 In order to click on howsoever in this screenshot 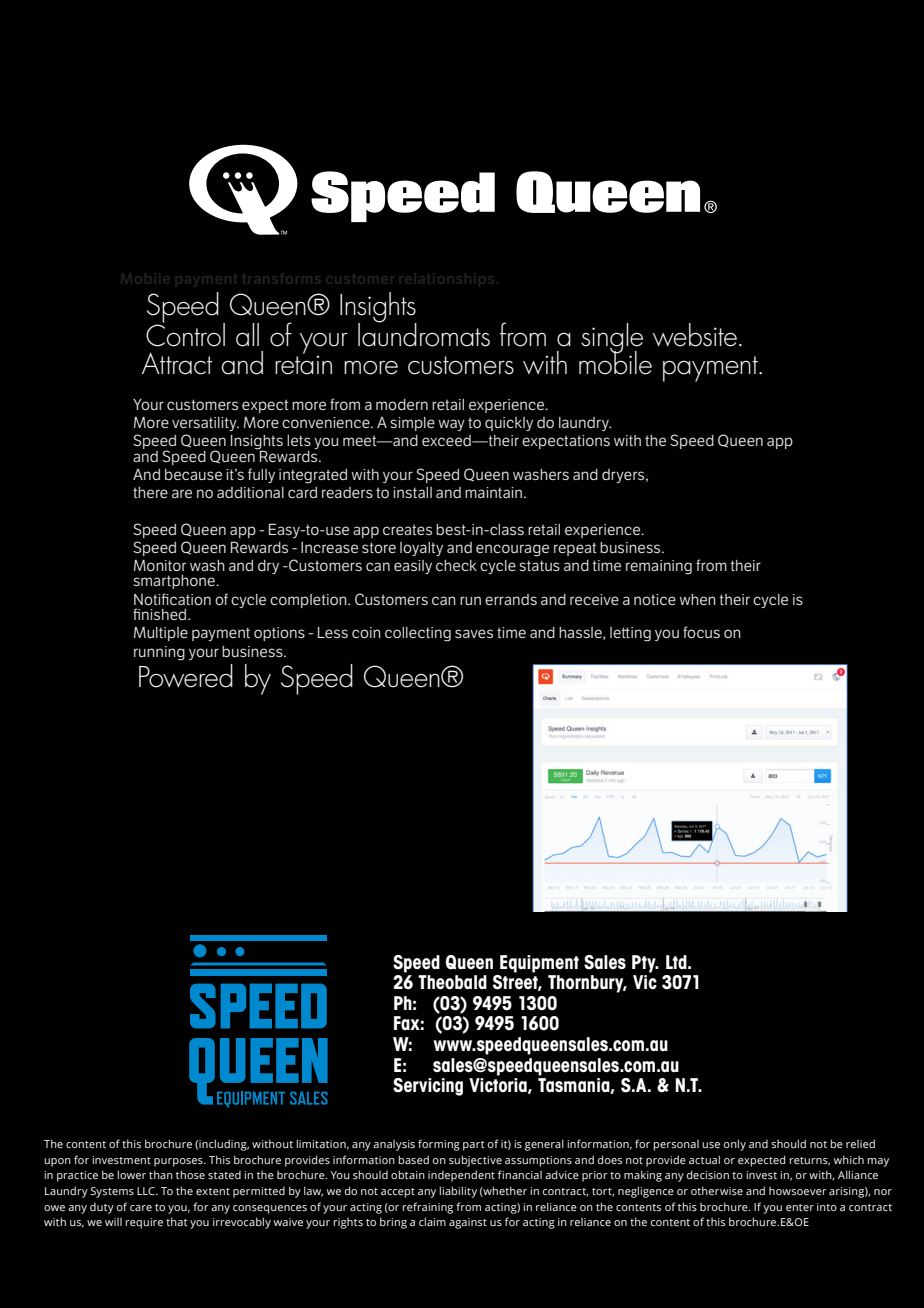, I will do `click(798, 1191)`.
